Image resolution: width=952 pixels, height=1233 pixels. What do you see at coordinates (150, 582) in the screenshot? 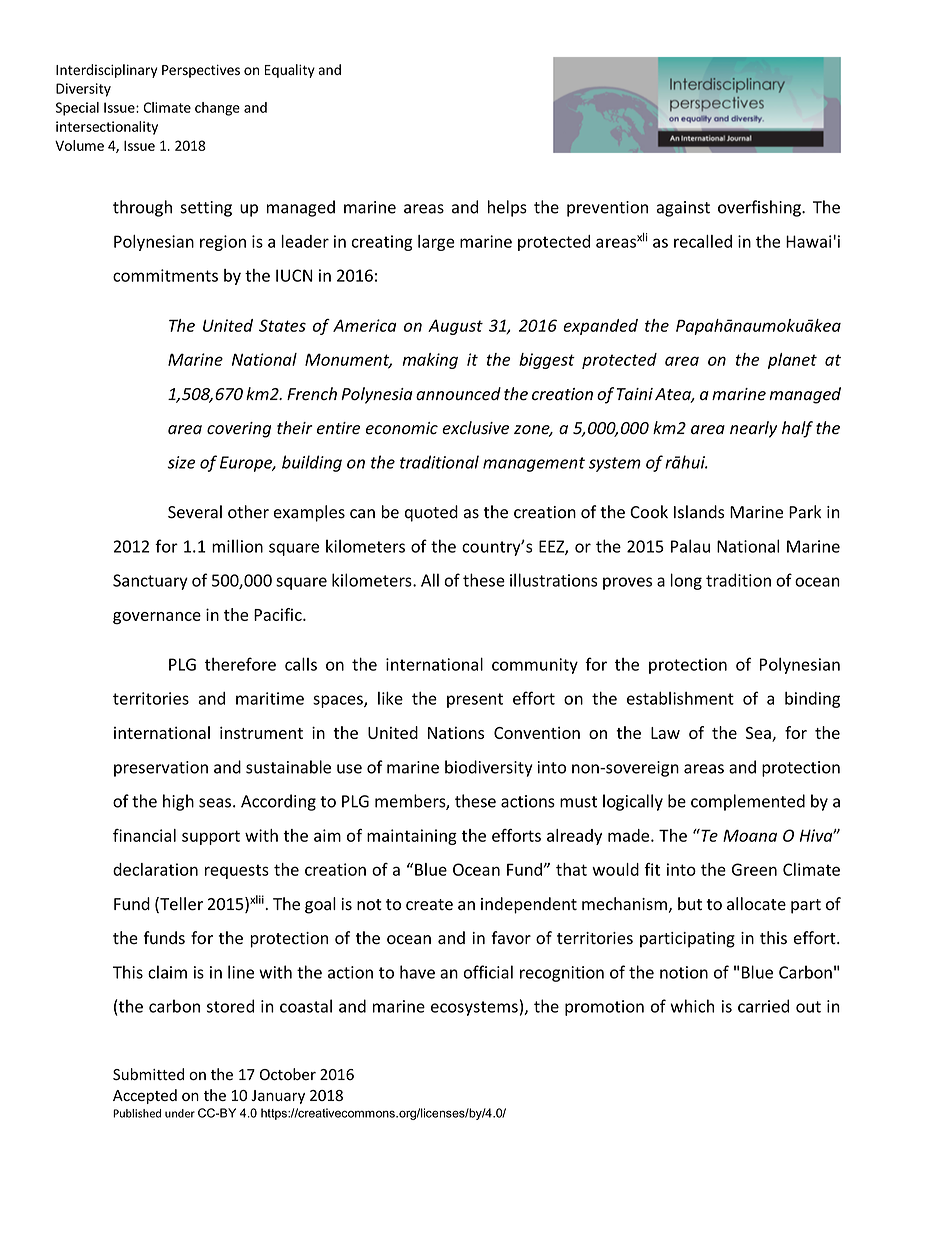
I see `Sanctuary` at bounding box center [150, 582].
